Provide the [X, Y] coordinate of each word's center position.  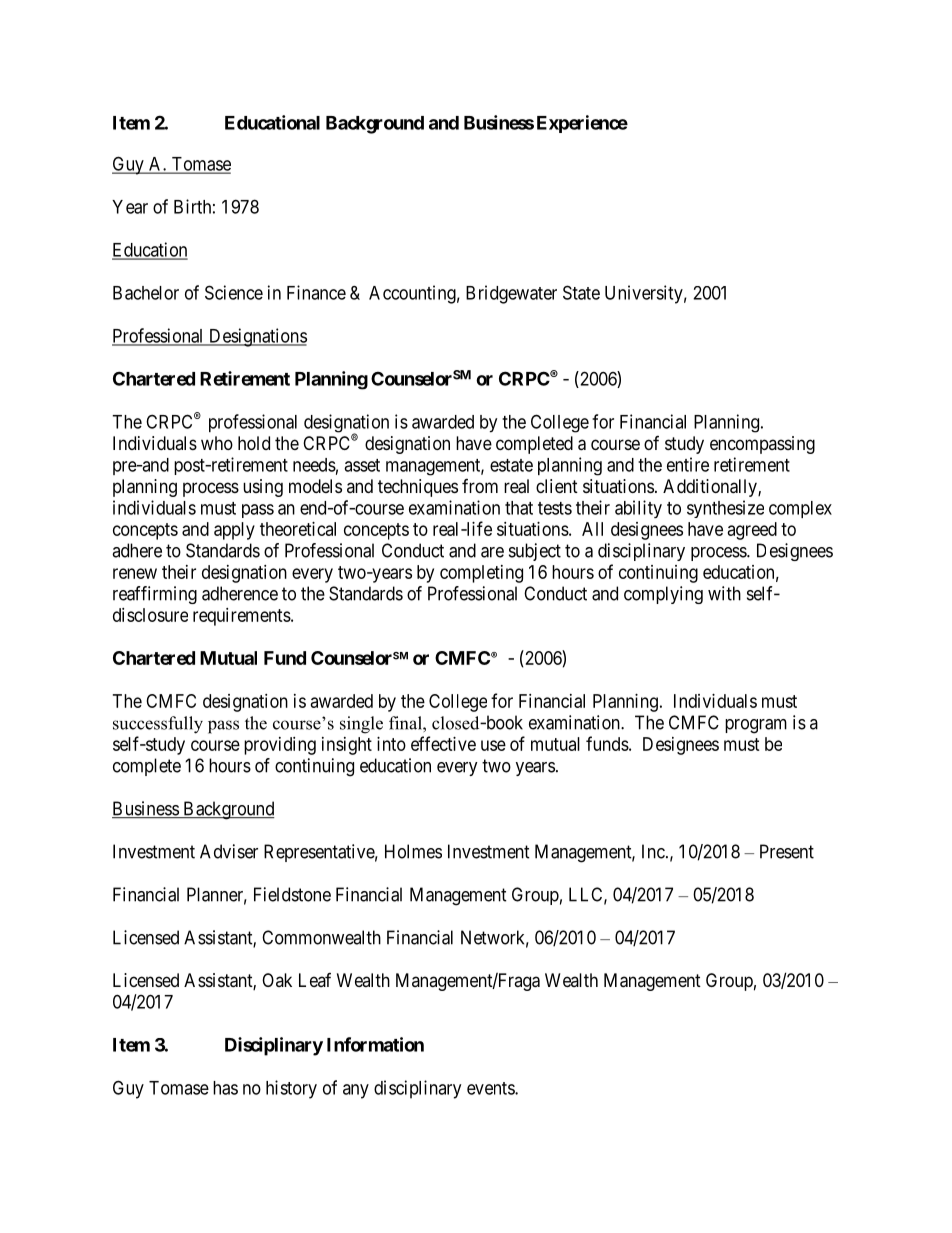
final [406, 723]
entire [688, 464]
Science [234, 292]
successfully [158, 725]
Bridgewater [511, 294]
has [225, 1088]
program [756, 726]
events [491, 1088]
